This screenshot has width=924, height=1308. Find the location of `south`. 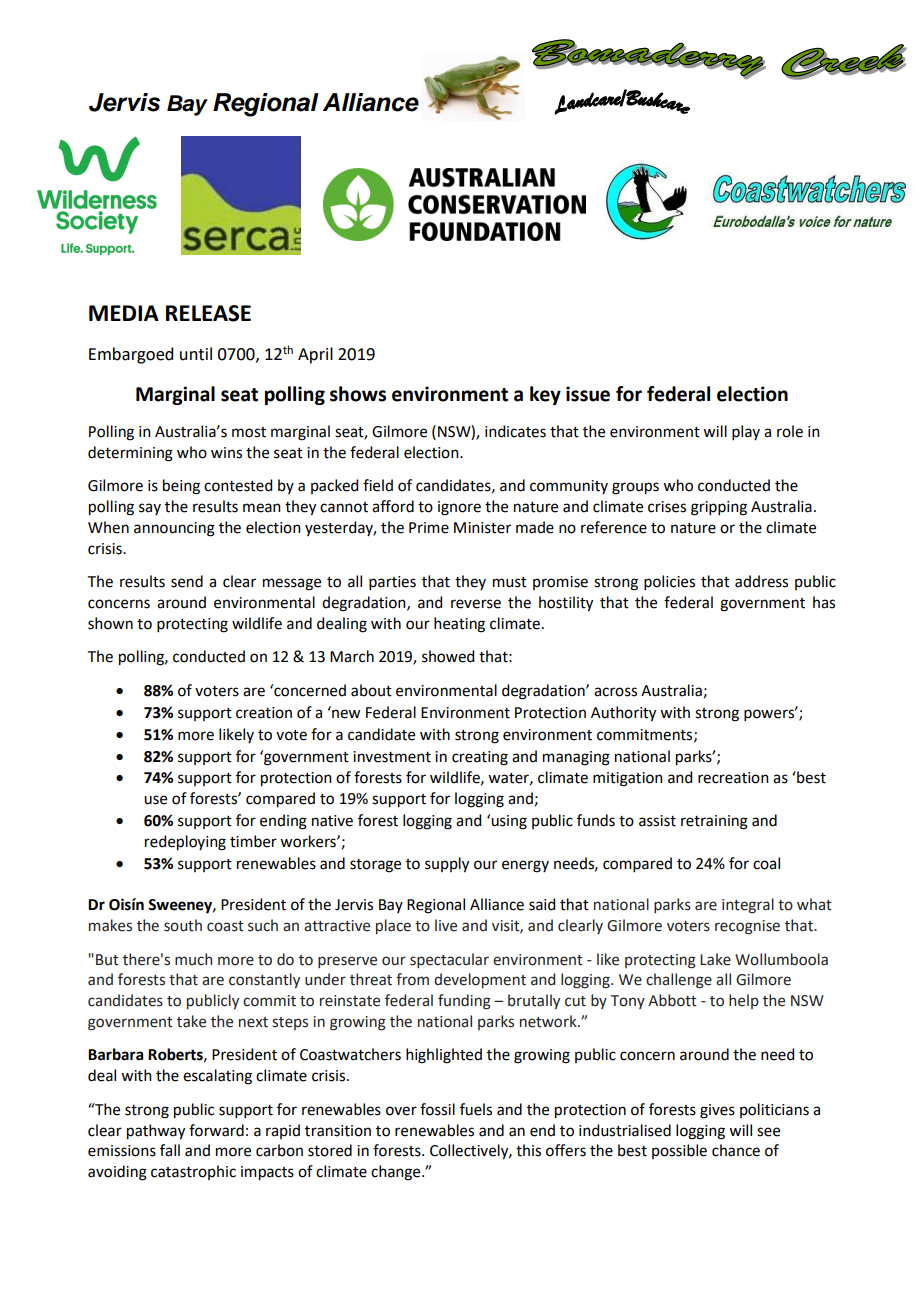

south is located at coordinates (183, 925).
